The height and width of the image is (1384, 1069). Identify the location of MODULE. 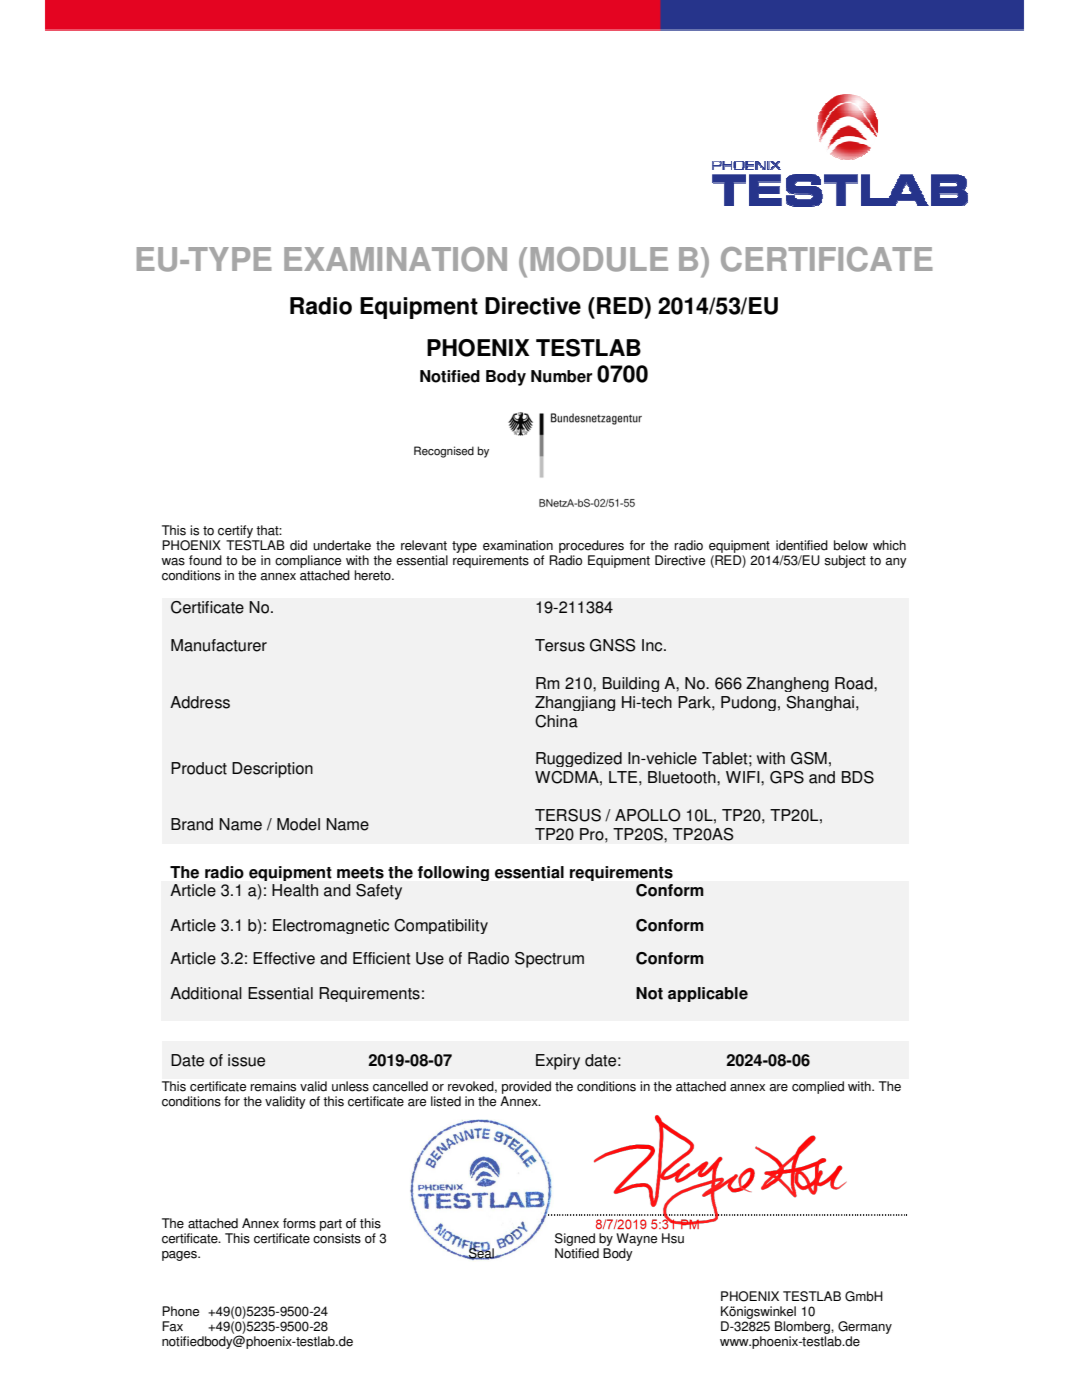
(599, 259).
